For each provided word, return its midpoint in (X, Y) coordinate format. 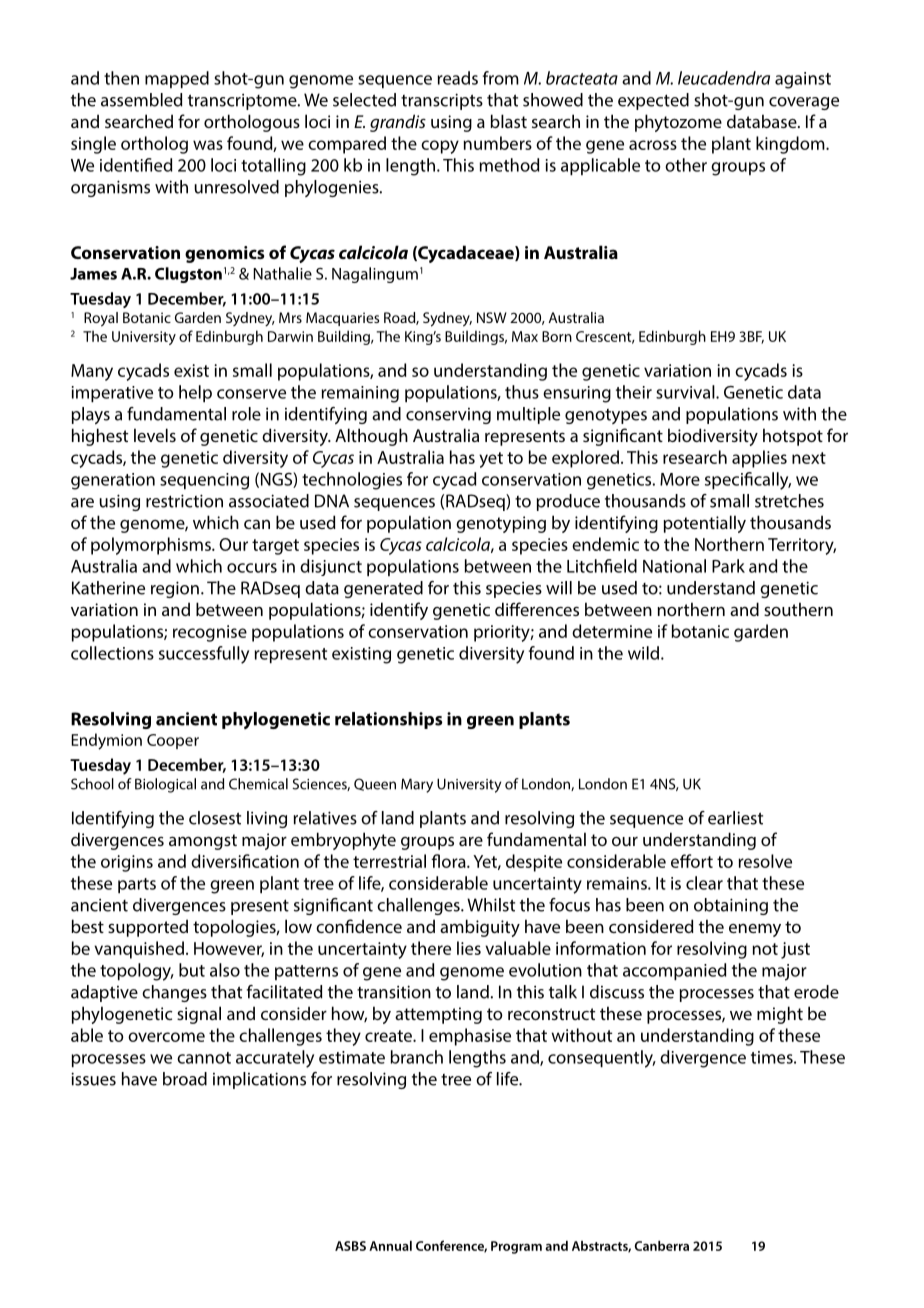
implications (259, 1080)
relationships (389, 720)
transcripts (442, 101)
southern (798, 609)
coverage (804, 103)
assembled (141, 100)
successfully (204, 655)
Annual (390, 1246)
